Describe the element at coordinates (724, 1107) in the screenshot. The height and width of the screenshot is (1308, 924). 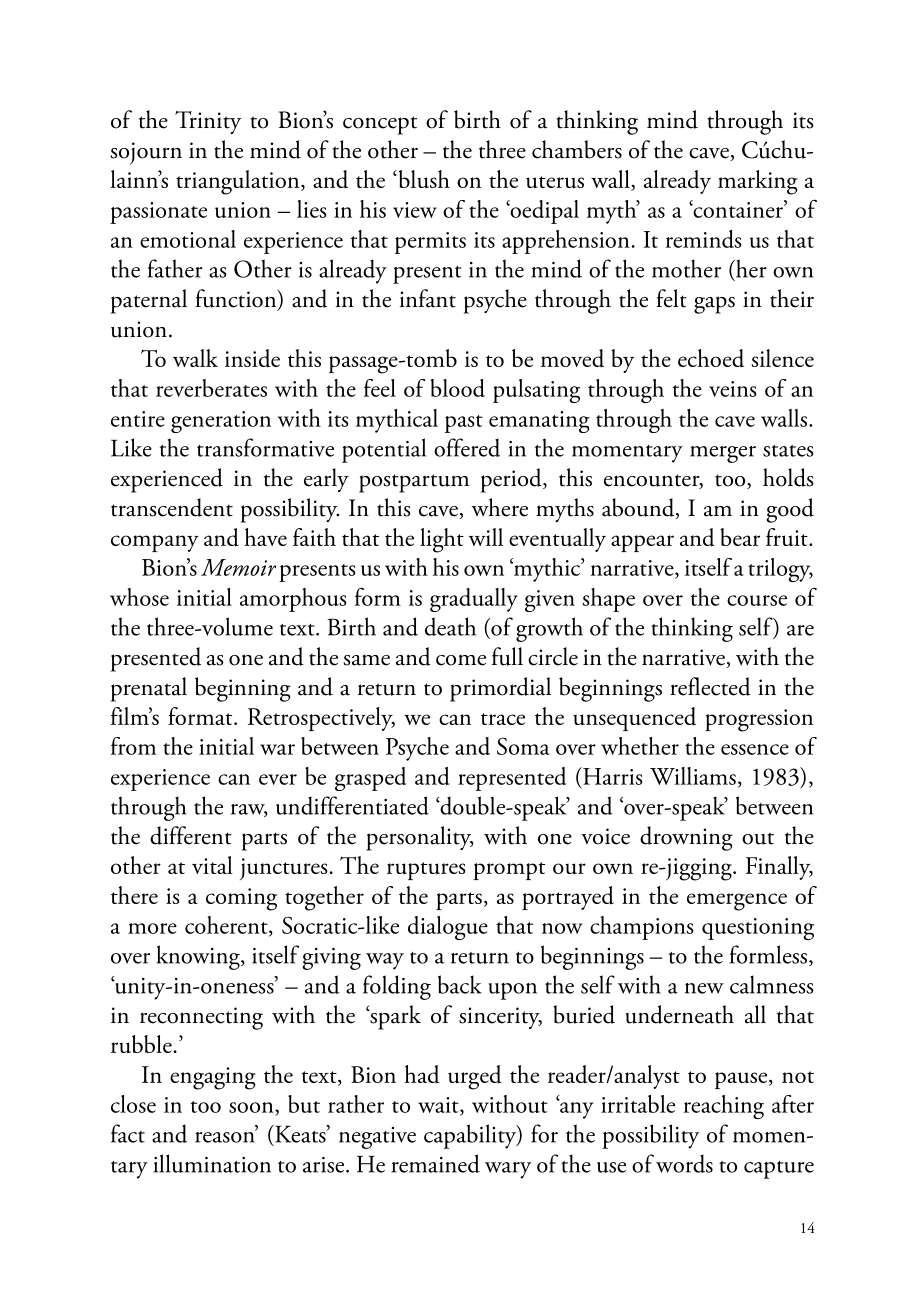
I see `reaching` at that location.
